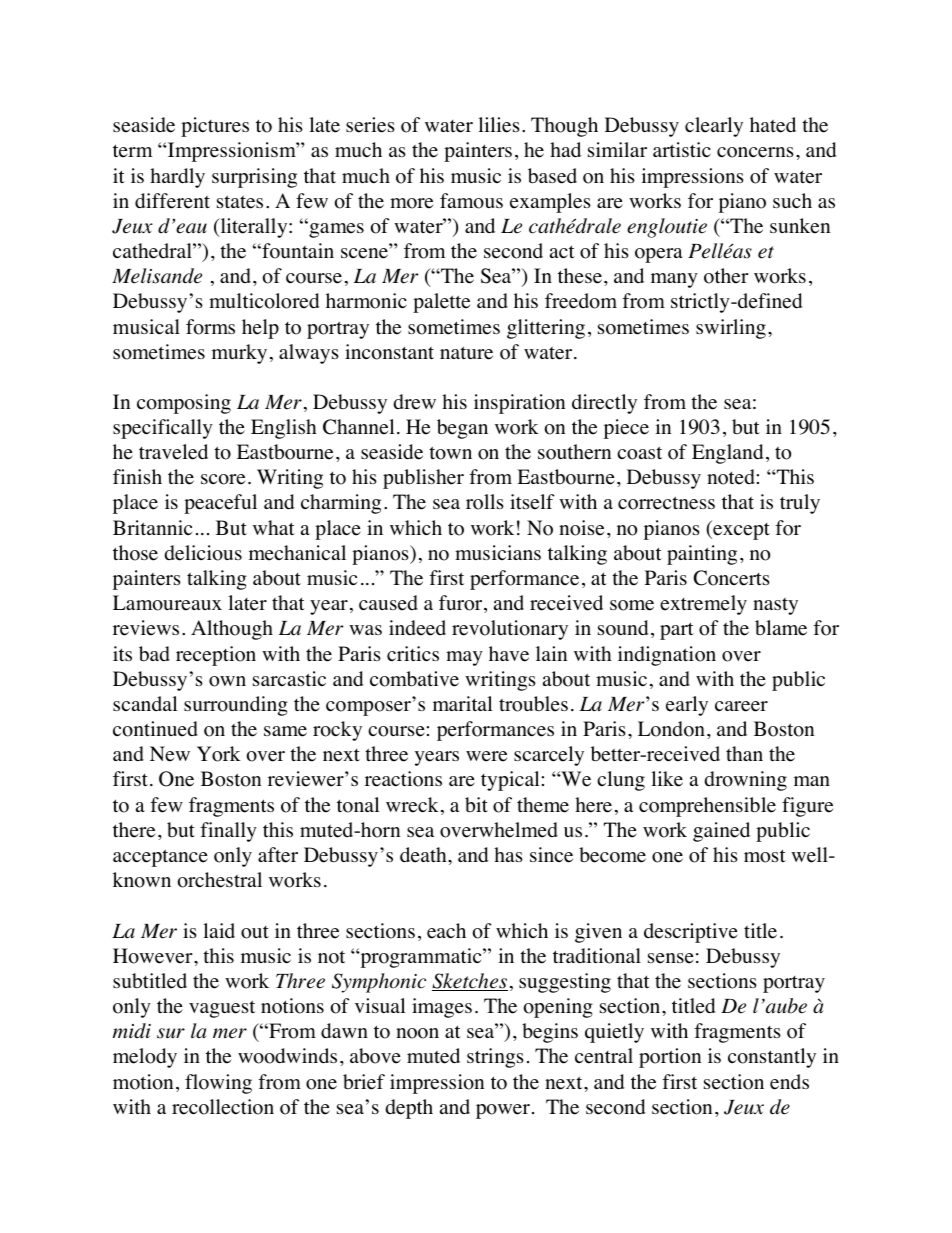 Image resolution: width=952 pixels, height=1233 pixels. I want to click on drowning, so click(745, 781).
